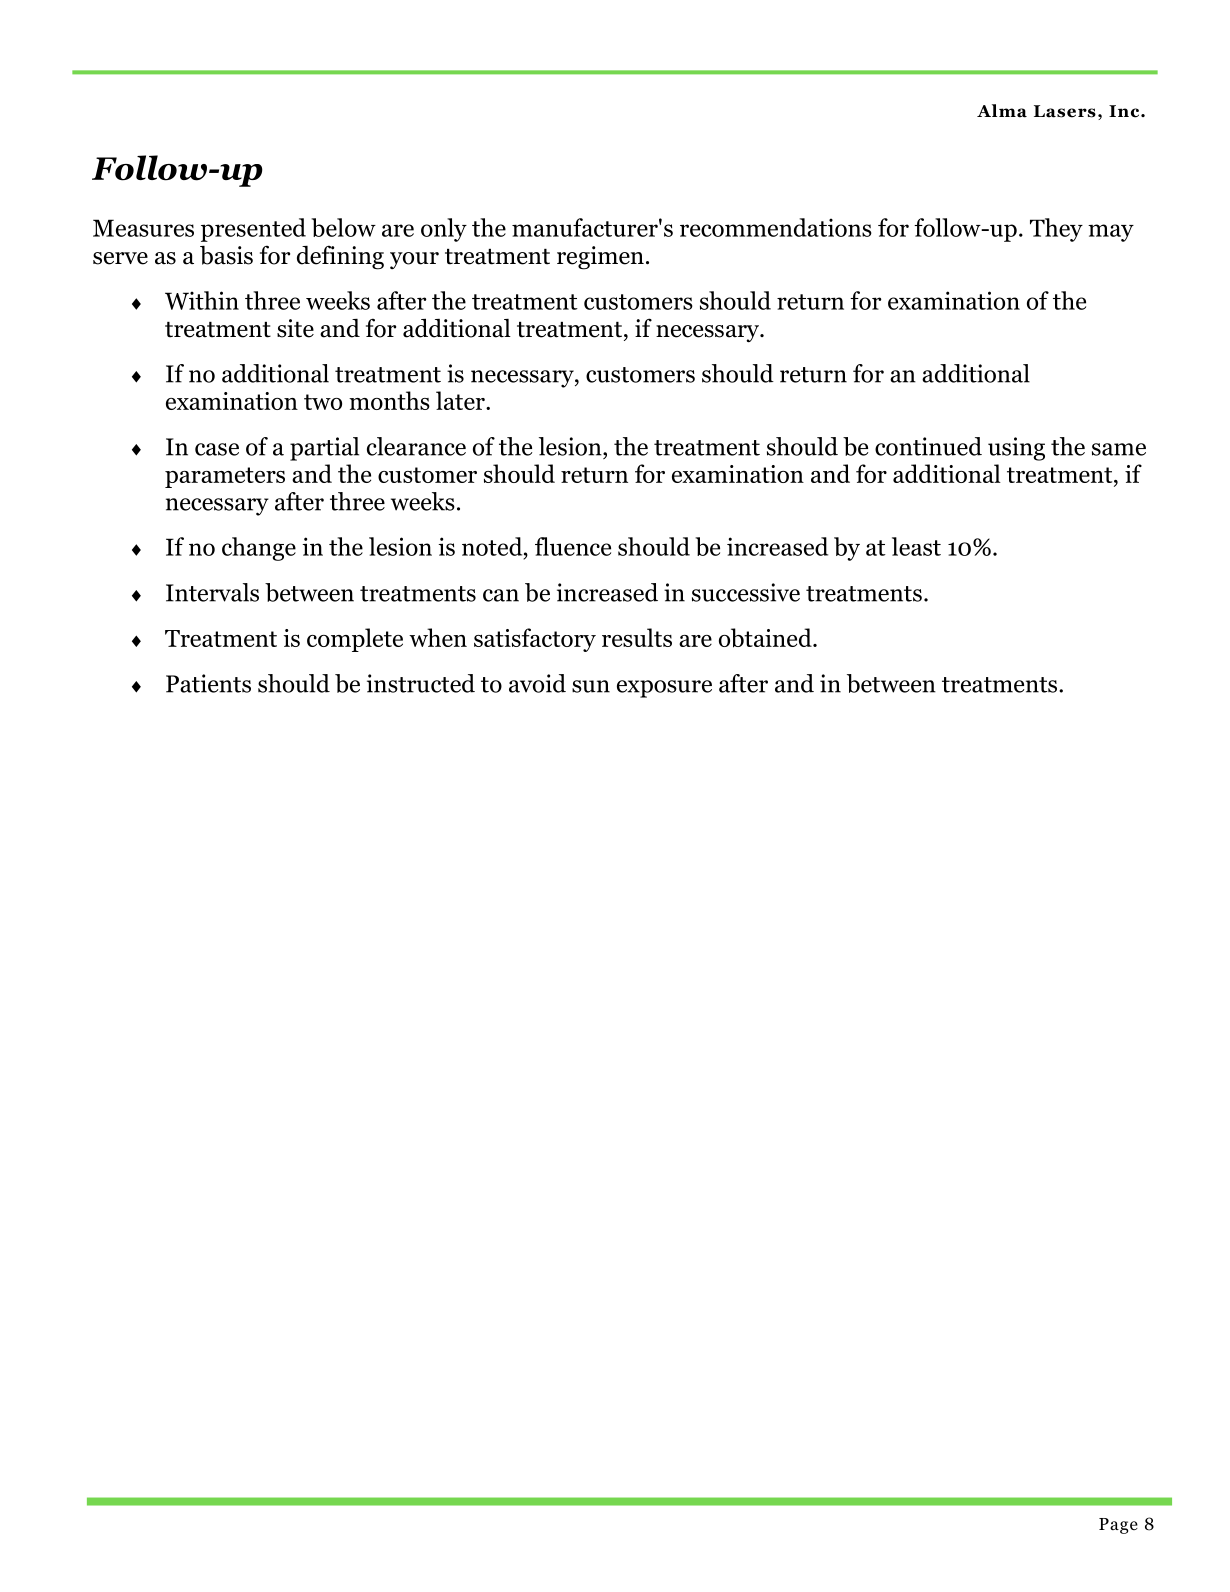  I want to click on presented, so click(253, 230).
